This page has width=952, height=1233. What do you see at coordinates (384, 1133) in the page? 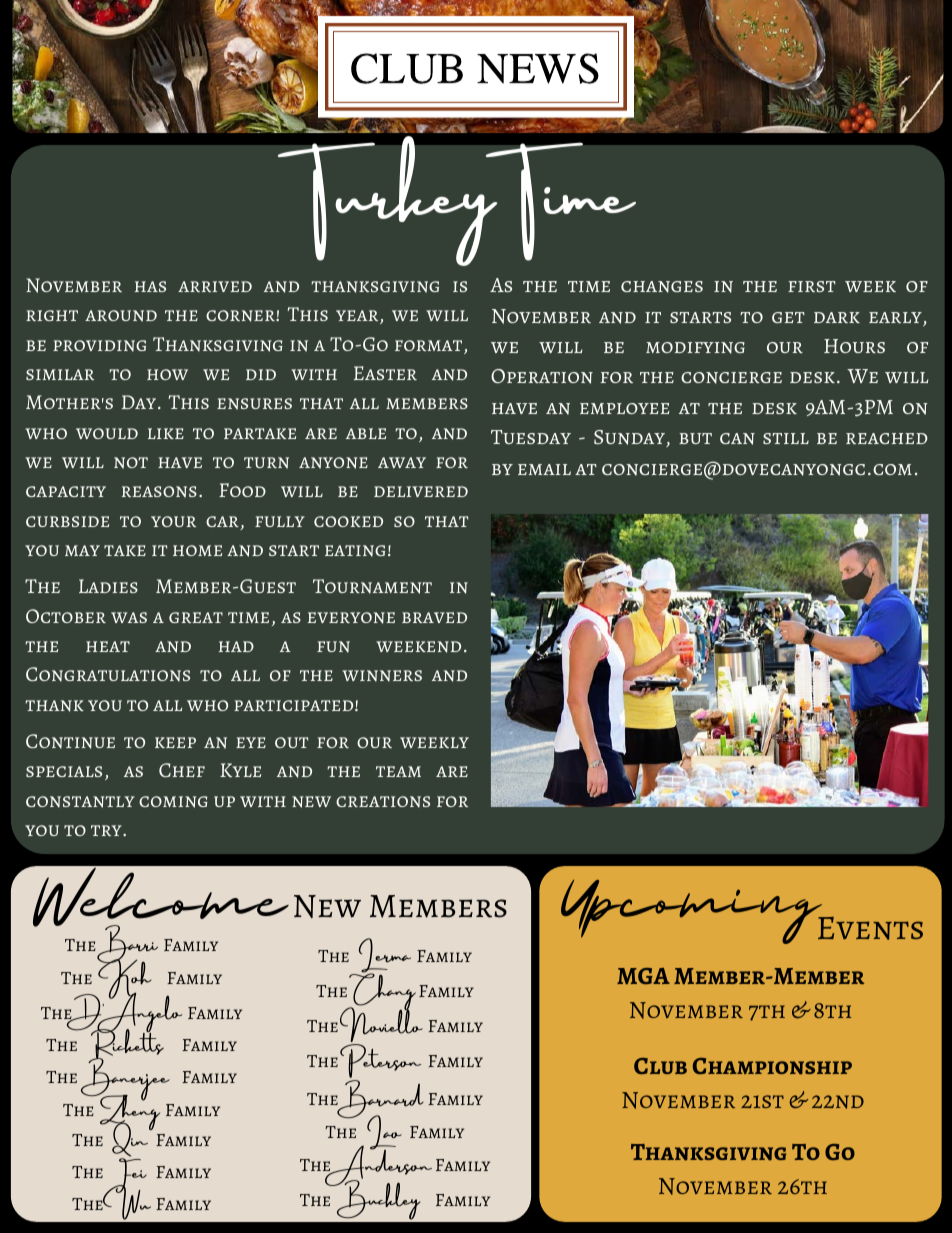
I see `Lao` at bounding box center [384, 1133].
